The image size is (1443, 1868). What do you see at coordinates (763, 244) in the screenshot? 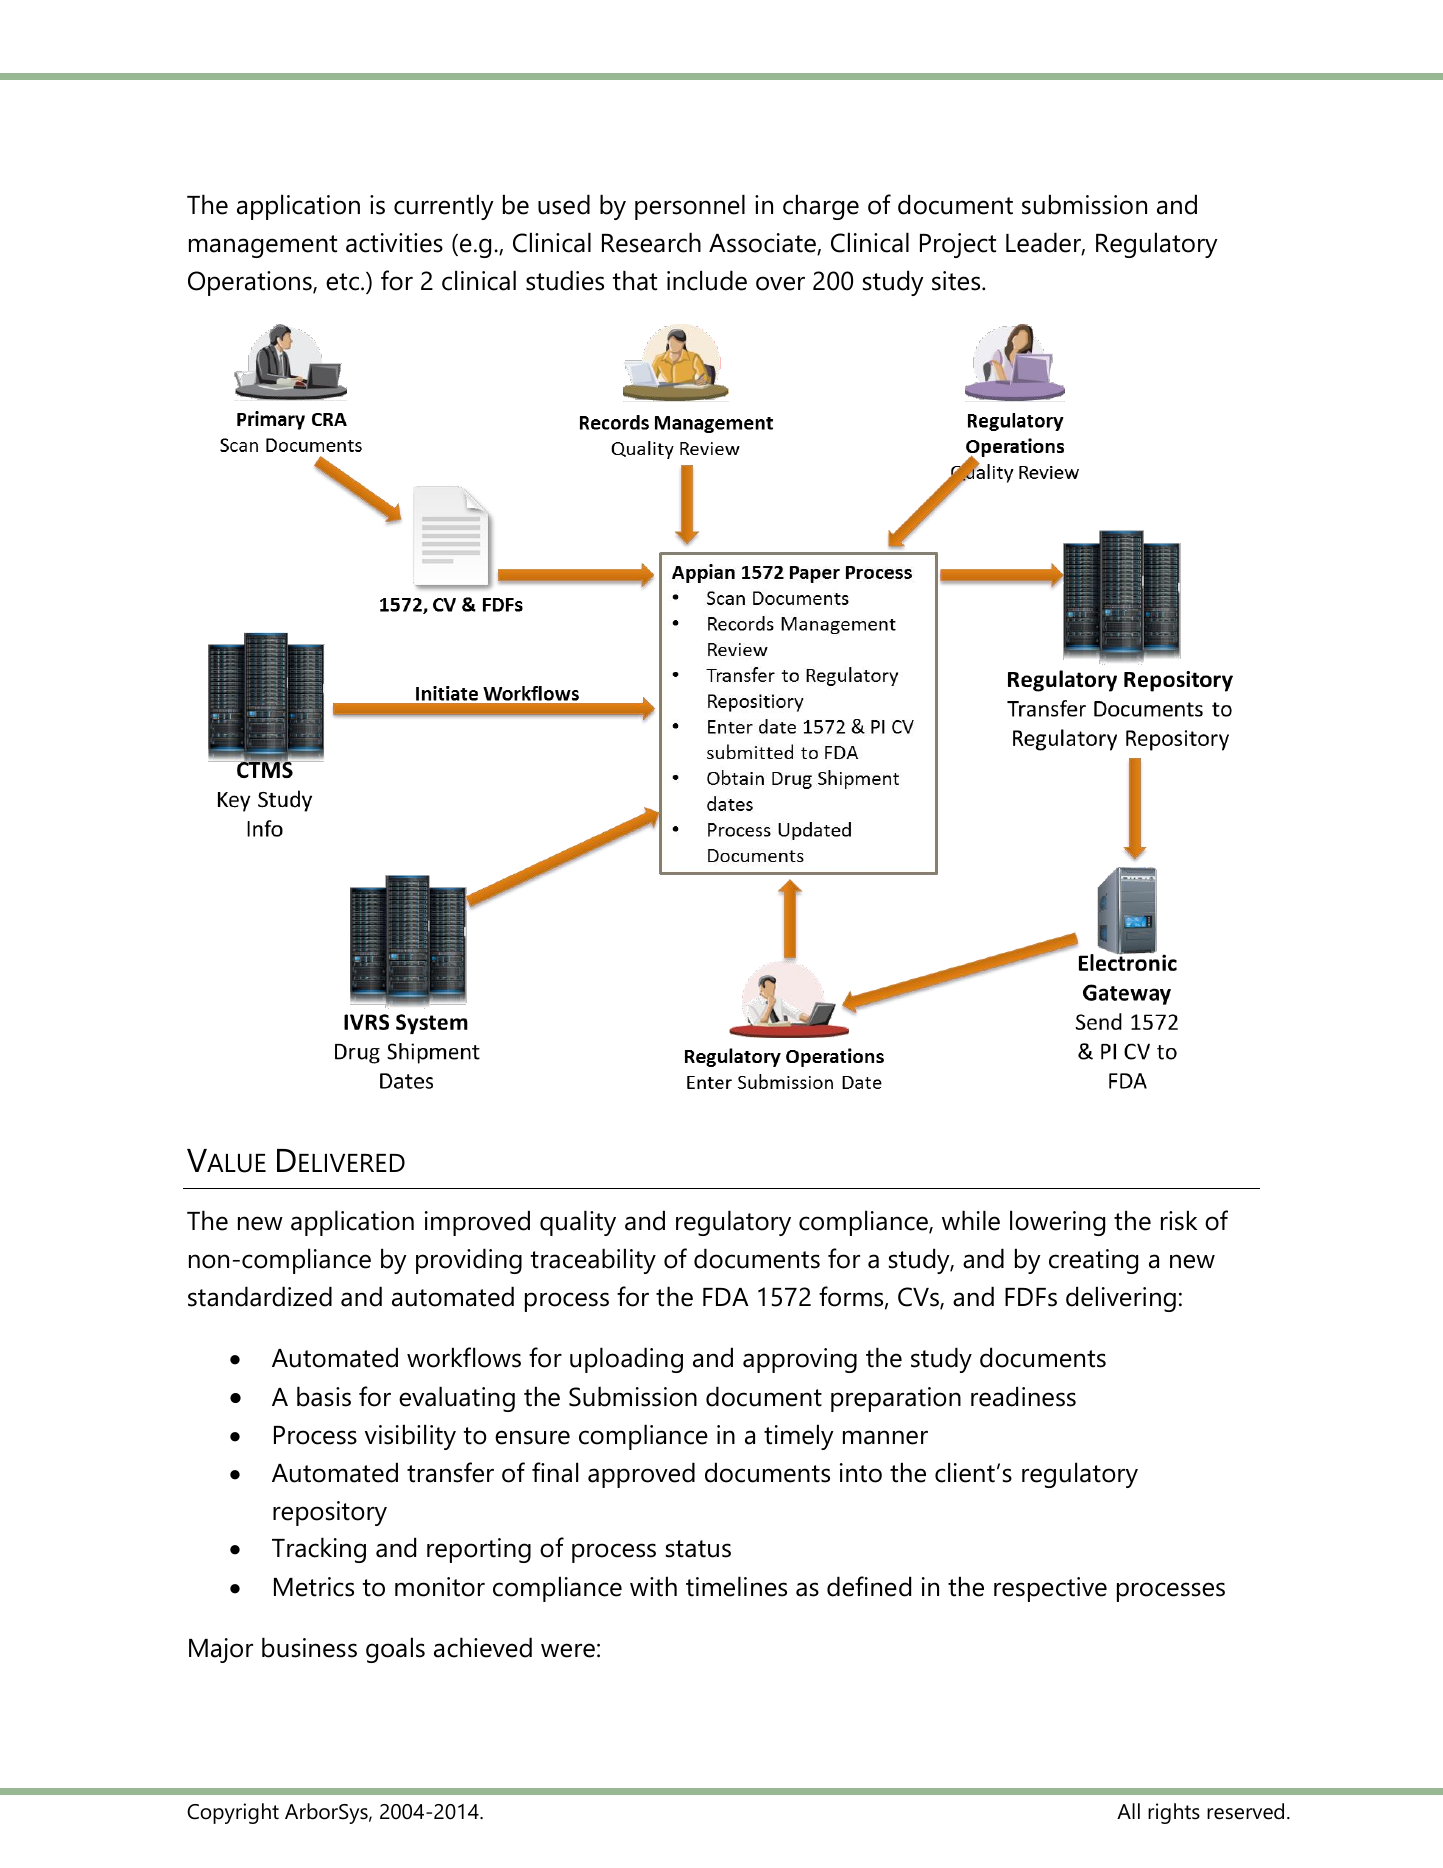
I see `Associate` at bounding box center [763, 244].
